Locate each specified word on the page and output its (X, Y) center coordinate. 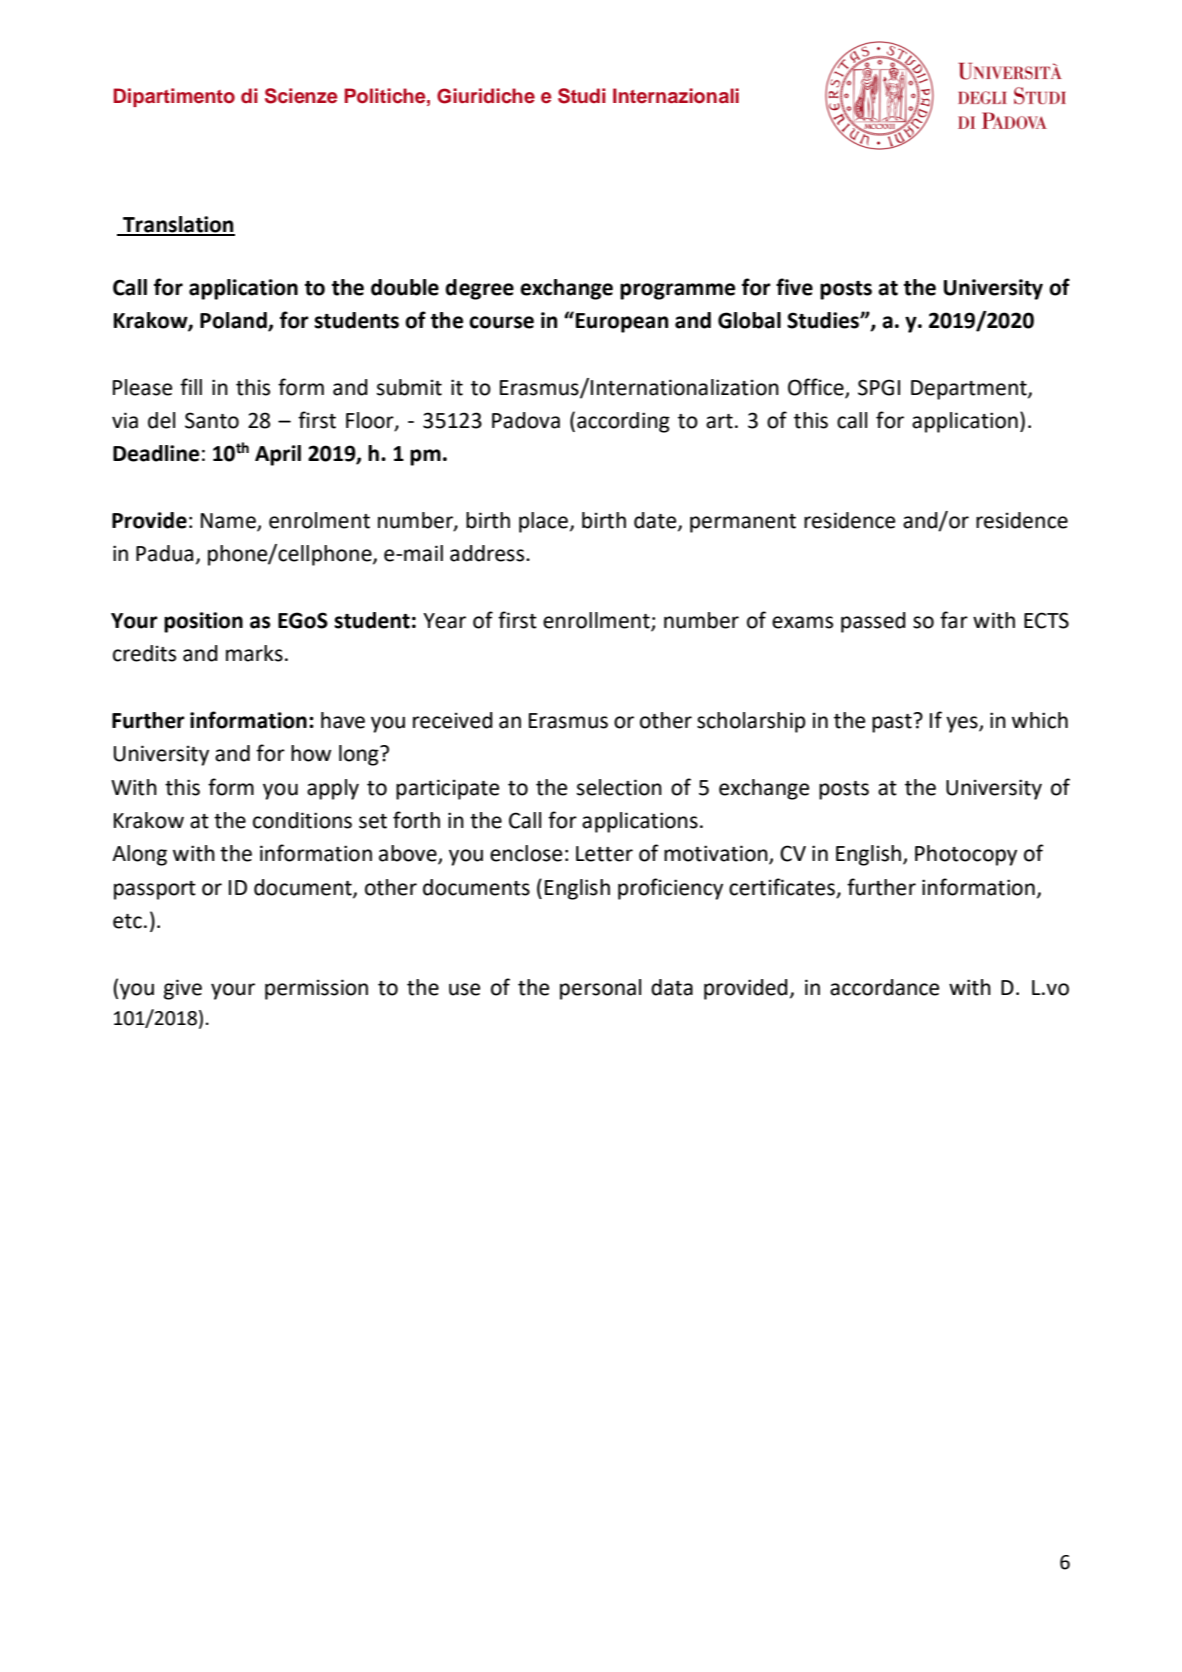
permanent (743, 523)
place (543, 522)
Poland (234, 321)
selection (619, 787)
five (794, 287)
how (311, 753)
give (183, 989)
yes (963, 724)
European (622, 323)
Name (229, 522)
